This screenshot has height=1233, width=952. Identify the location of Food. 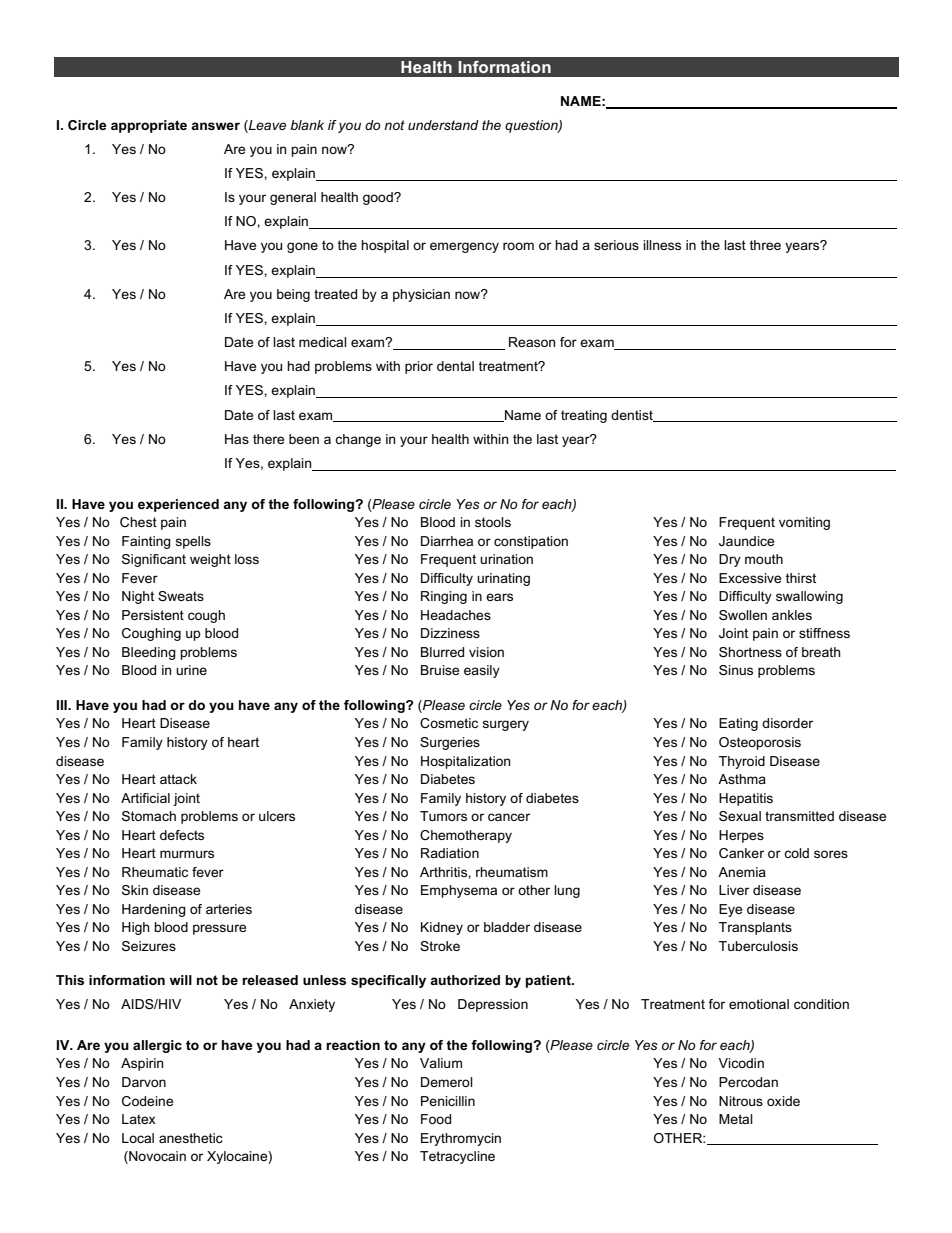
(436, 1119).
